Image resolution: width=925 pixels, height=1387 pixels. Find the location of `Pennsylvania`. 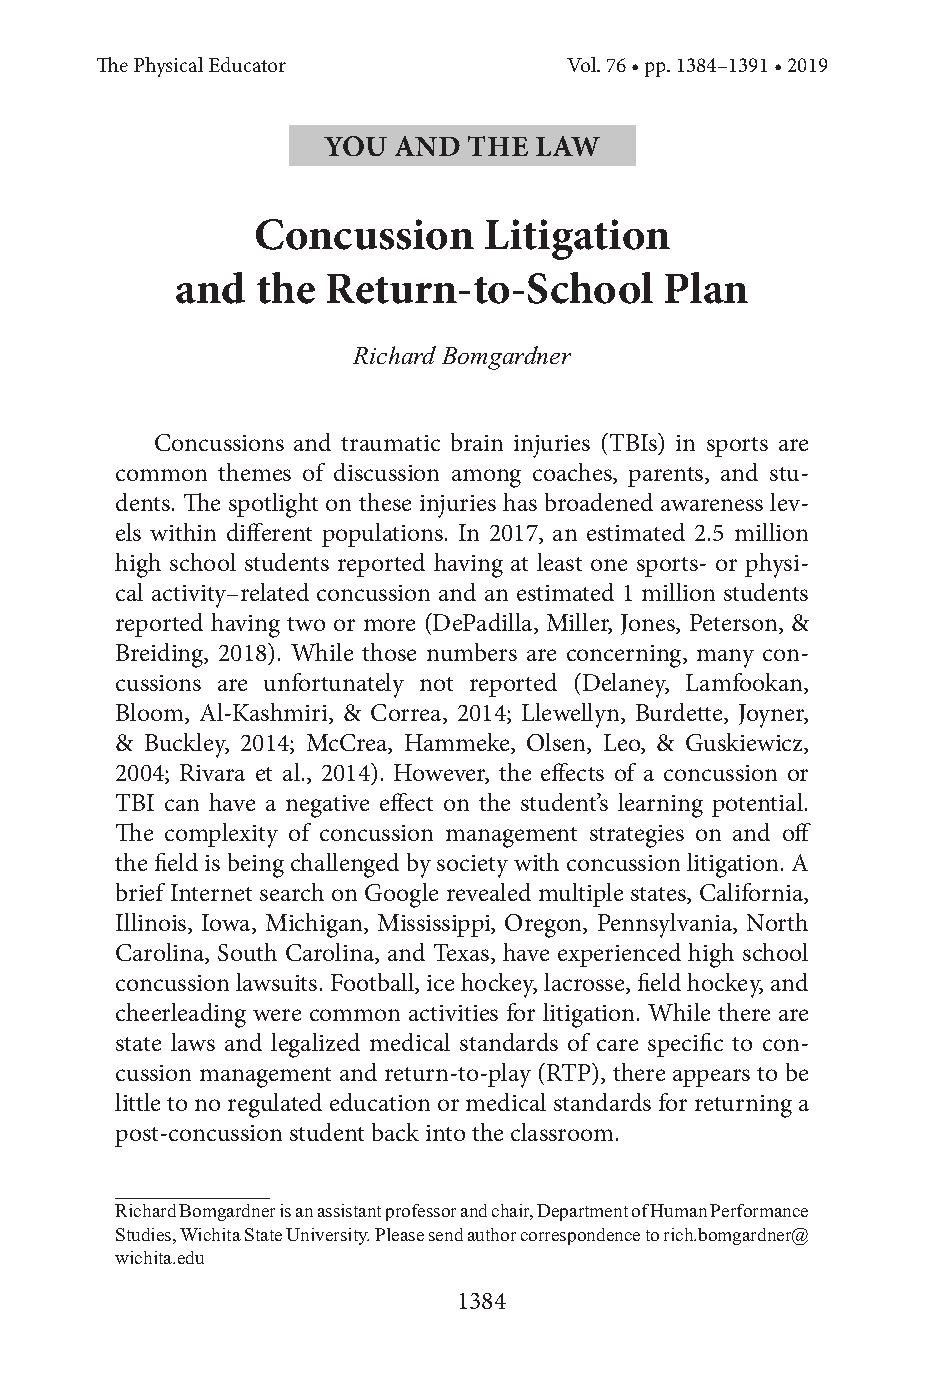

Pennsylvania is located at coordinates (666, 925).
